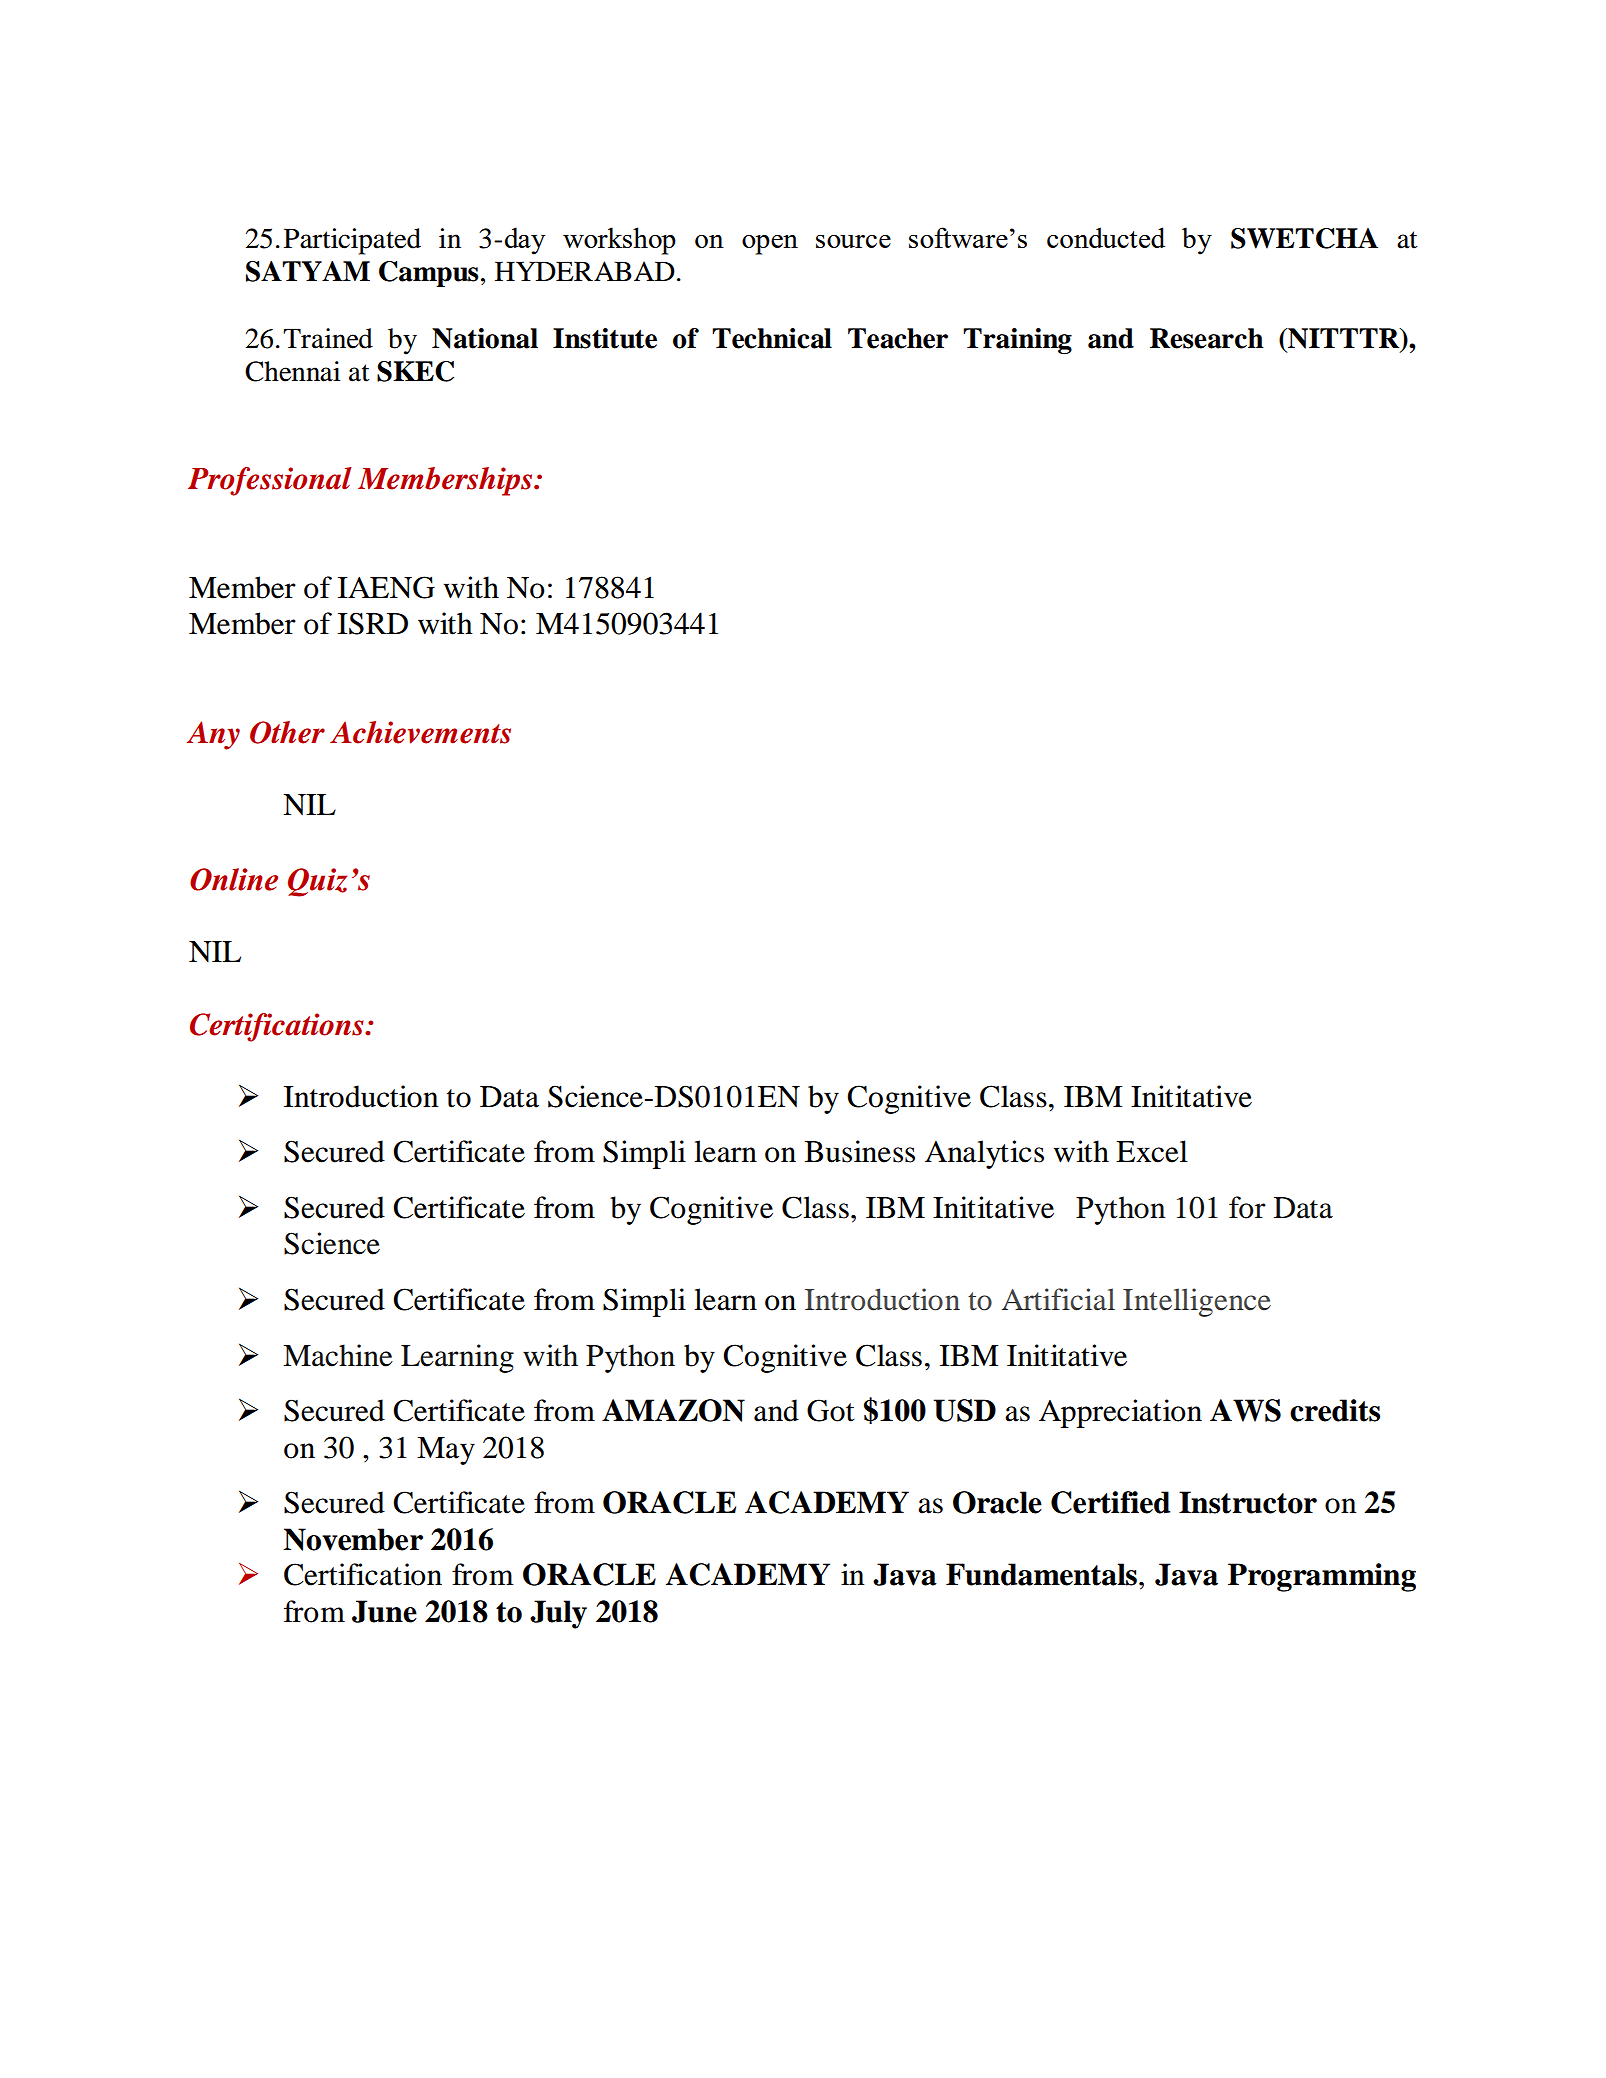 The width and height of the screenshot is (1606, 2078). I want to click on Machine, so click(338, 1355).
